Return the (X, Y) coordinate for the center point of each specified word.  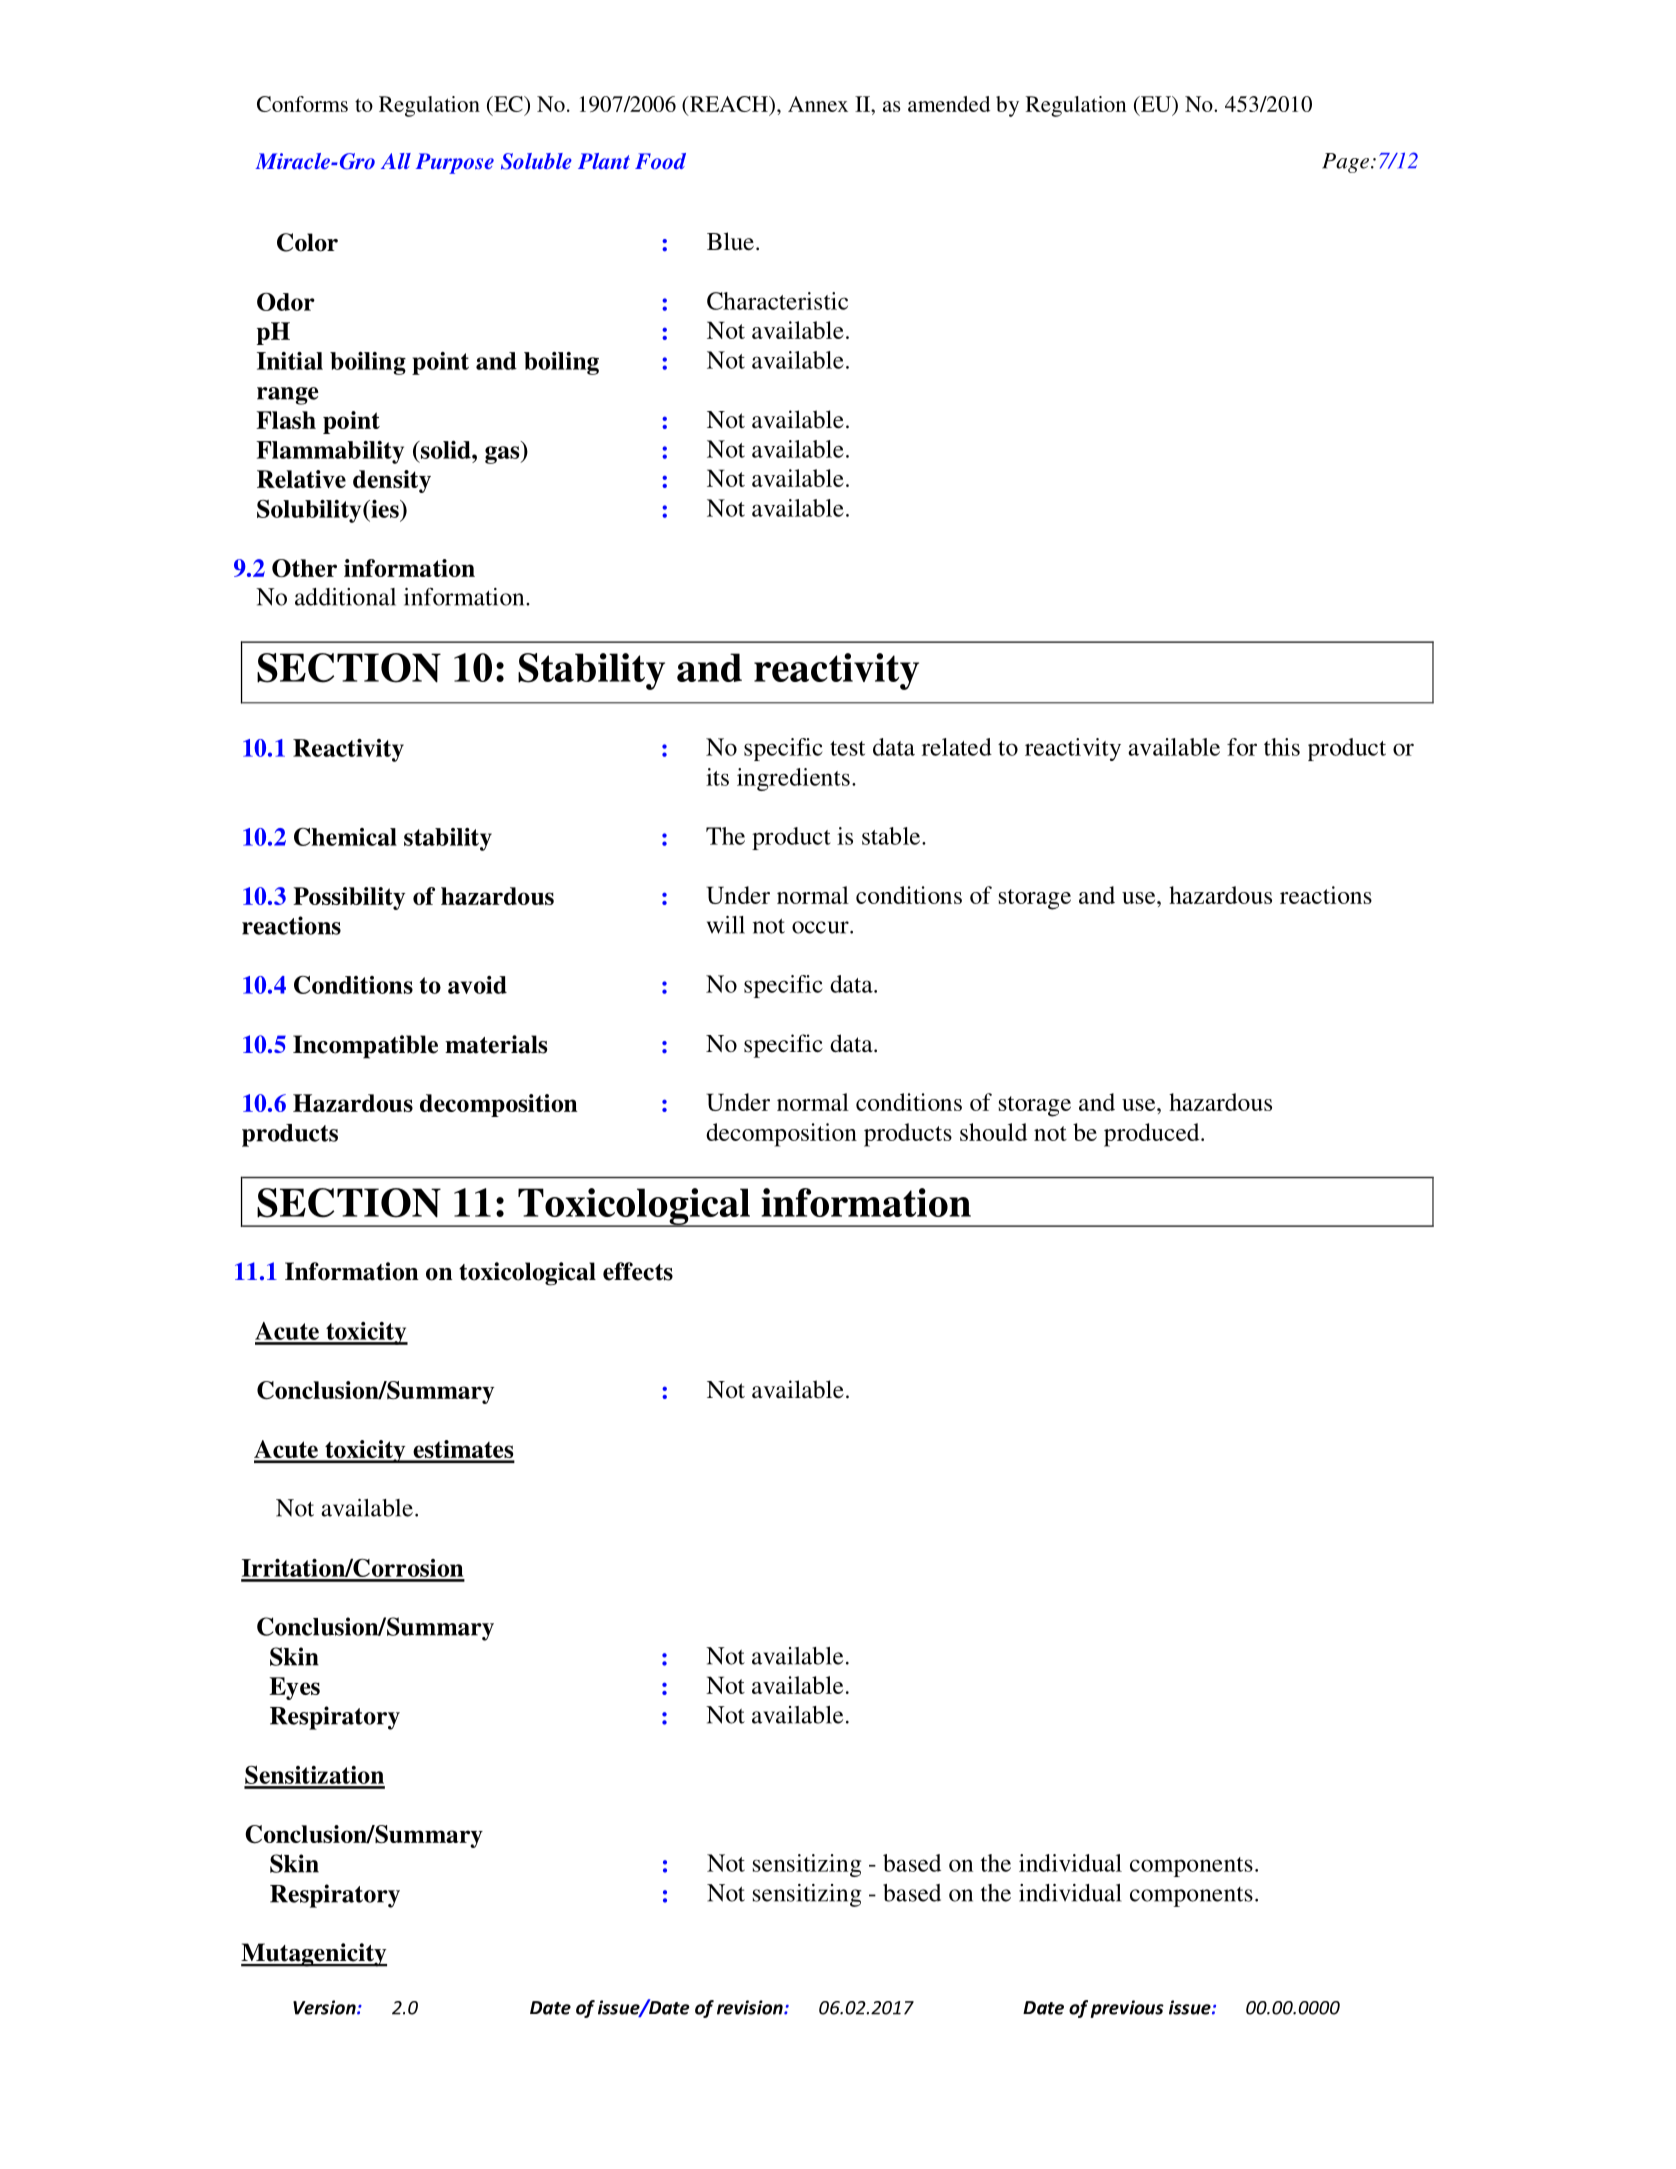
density (392, 481)
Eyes (294, 1688)
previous (1127, 2009)
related (957, 747)
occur (821, 927)
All (396, 161)
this (1282, 747)
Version (325, 2007)
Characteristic (777, 301)
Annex (818, 104)
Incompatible (365, 1047)
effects (638, 1271)
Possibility (349, 898)
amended (949, 104)
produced (1153, 1135)
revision (751, 2007)
